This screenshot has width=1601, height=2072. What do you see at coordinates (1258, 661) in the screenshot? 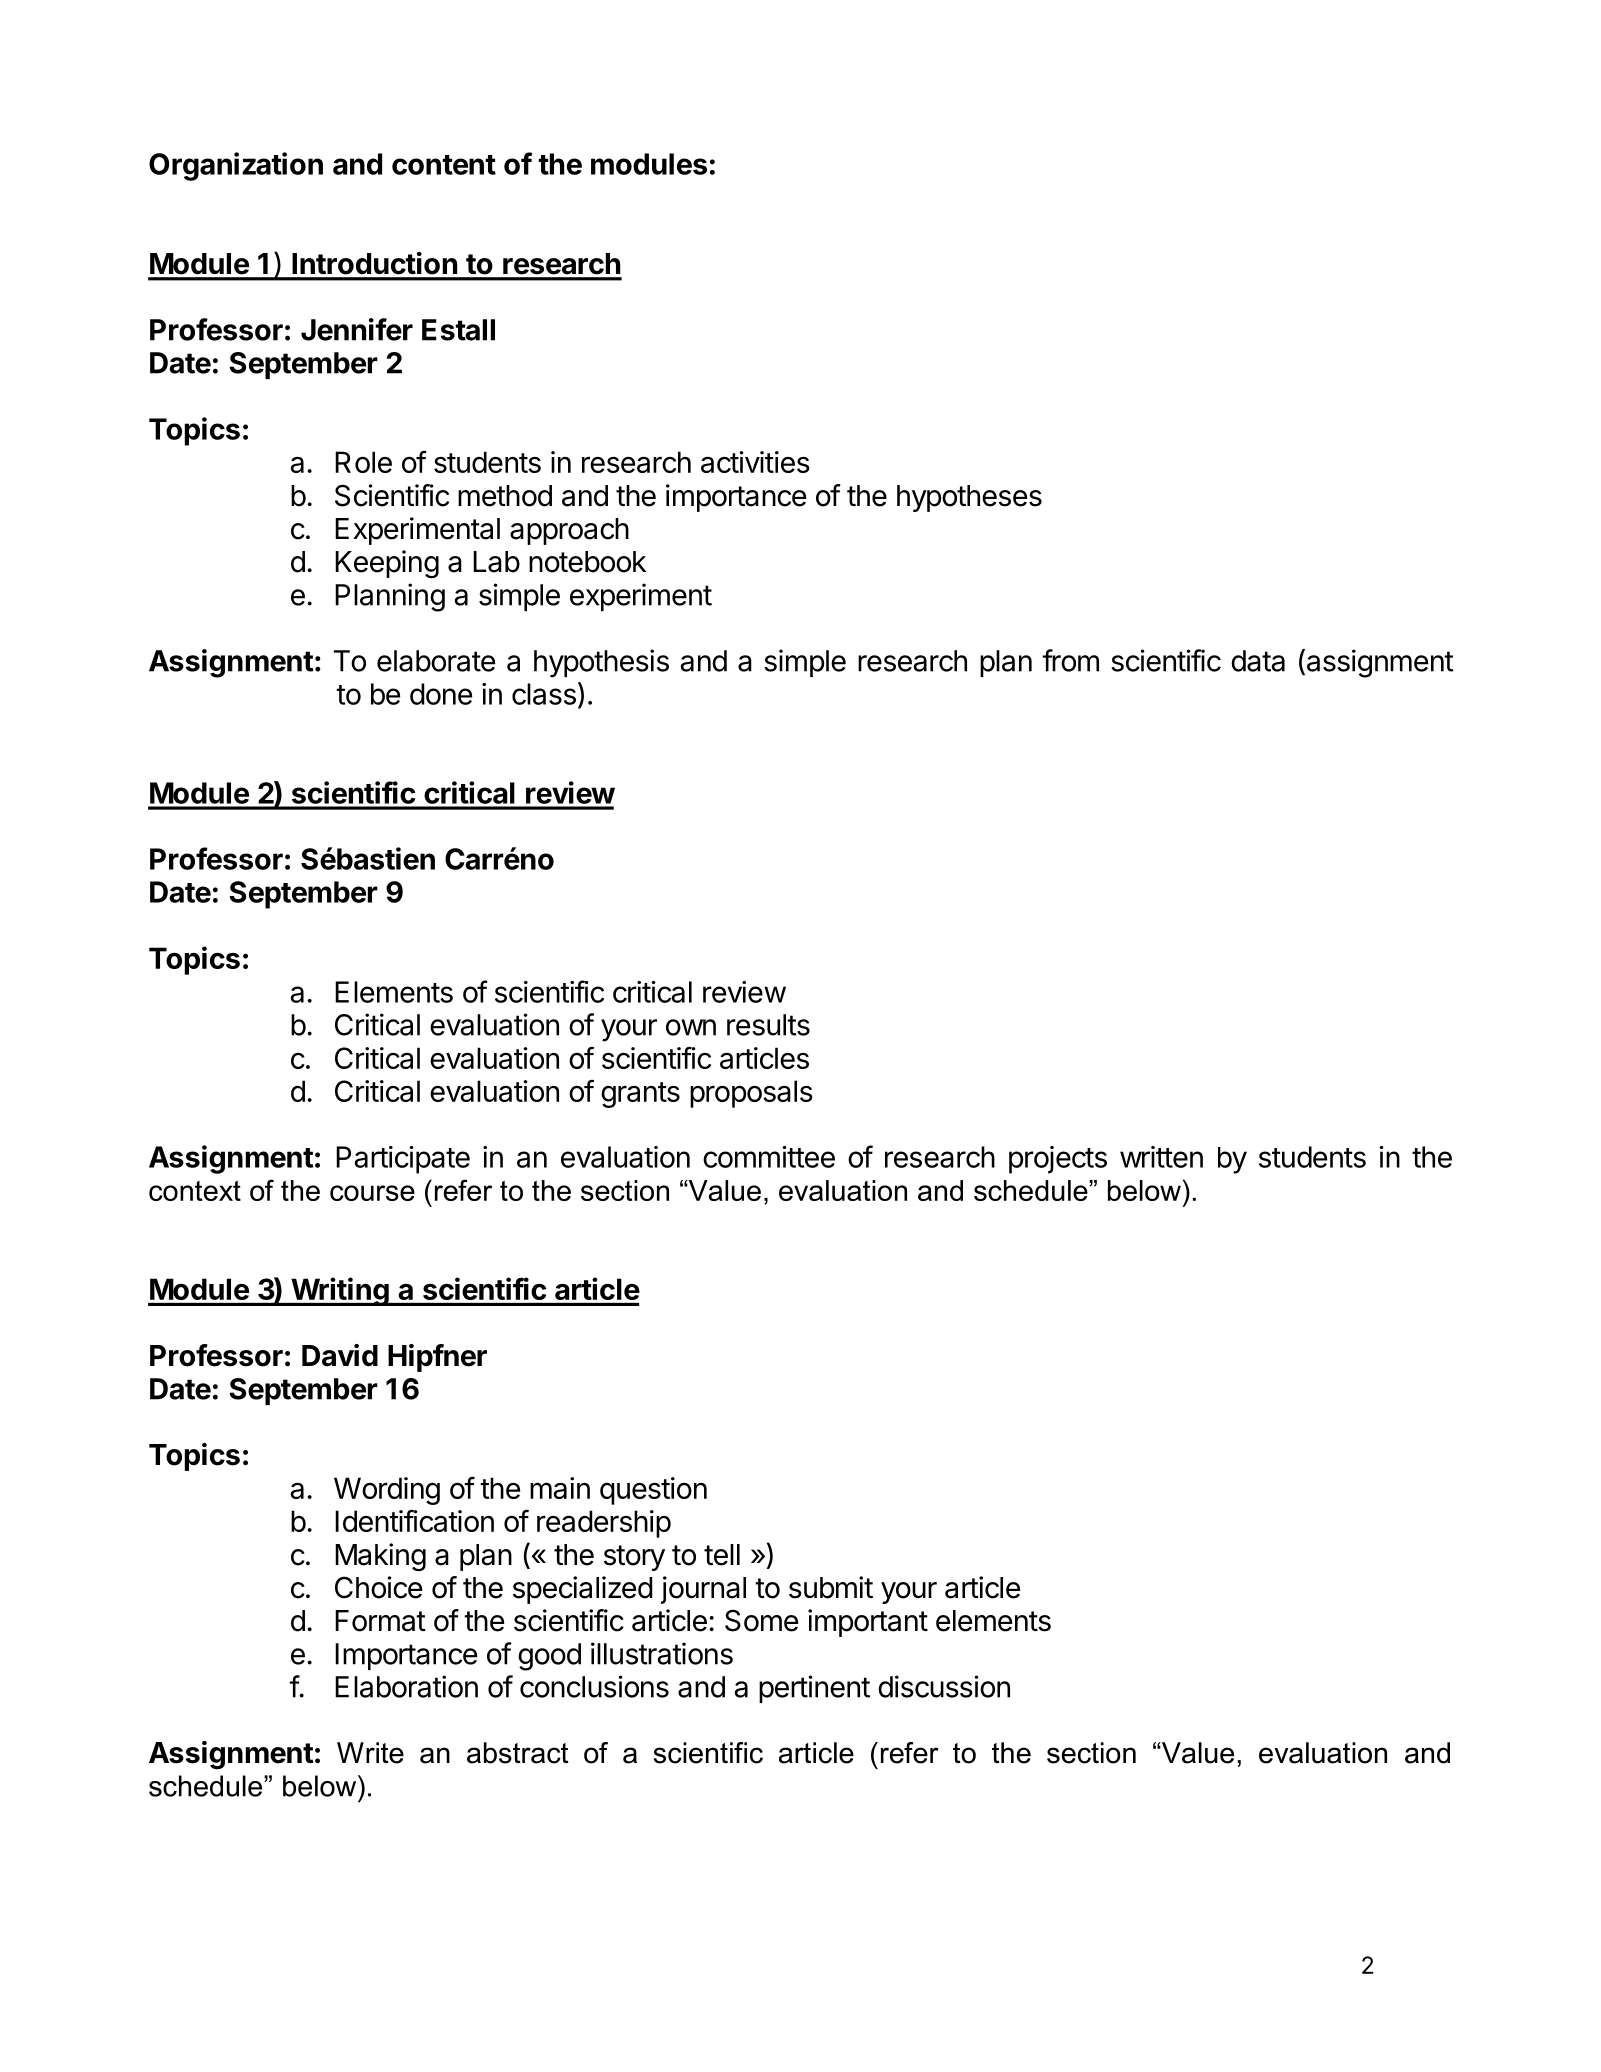
I see `data` at bounding box center [1258, 661].
